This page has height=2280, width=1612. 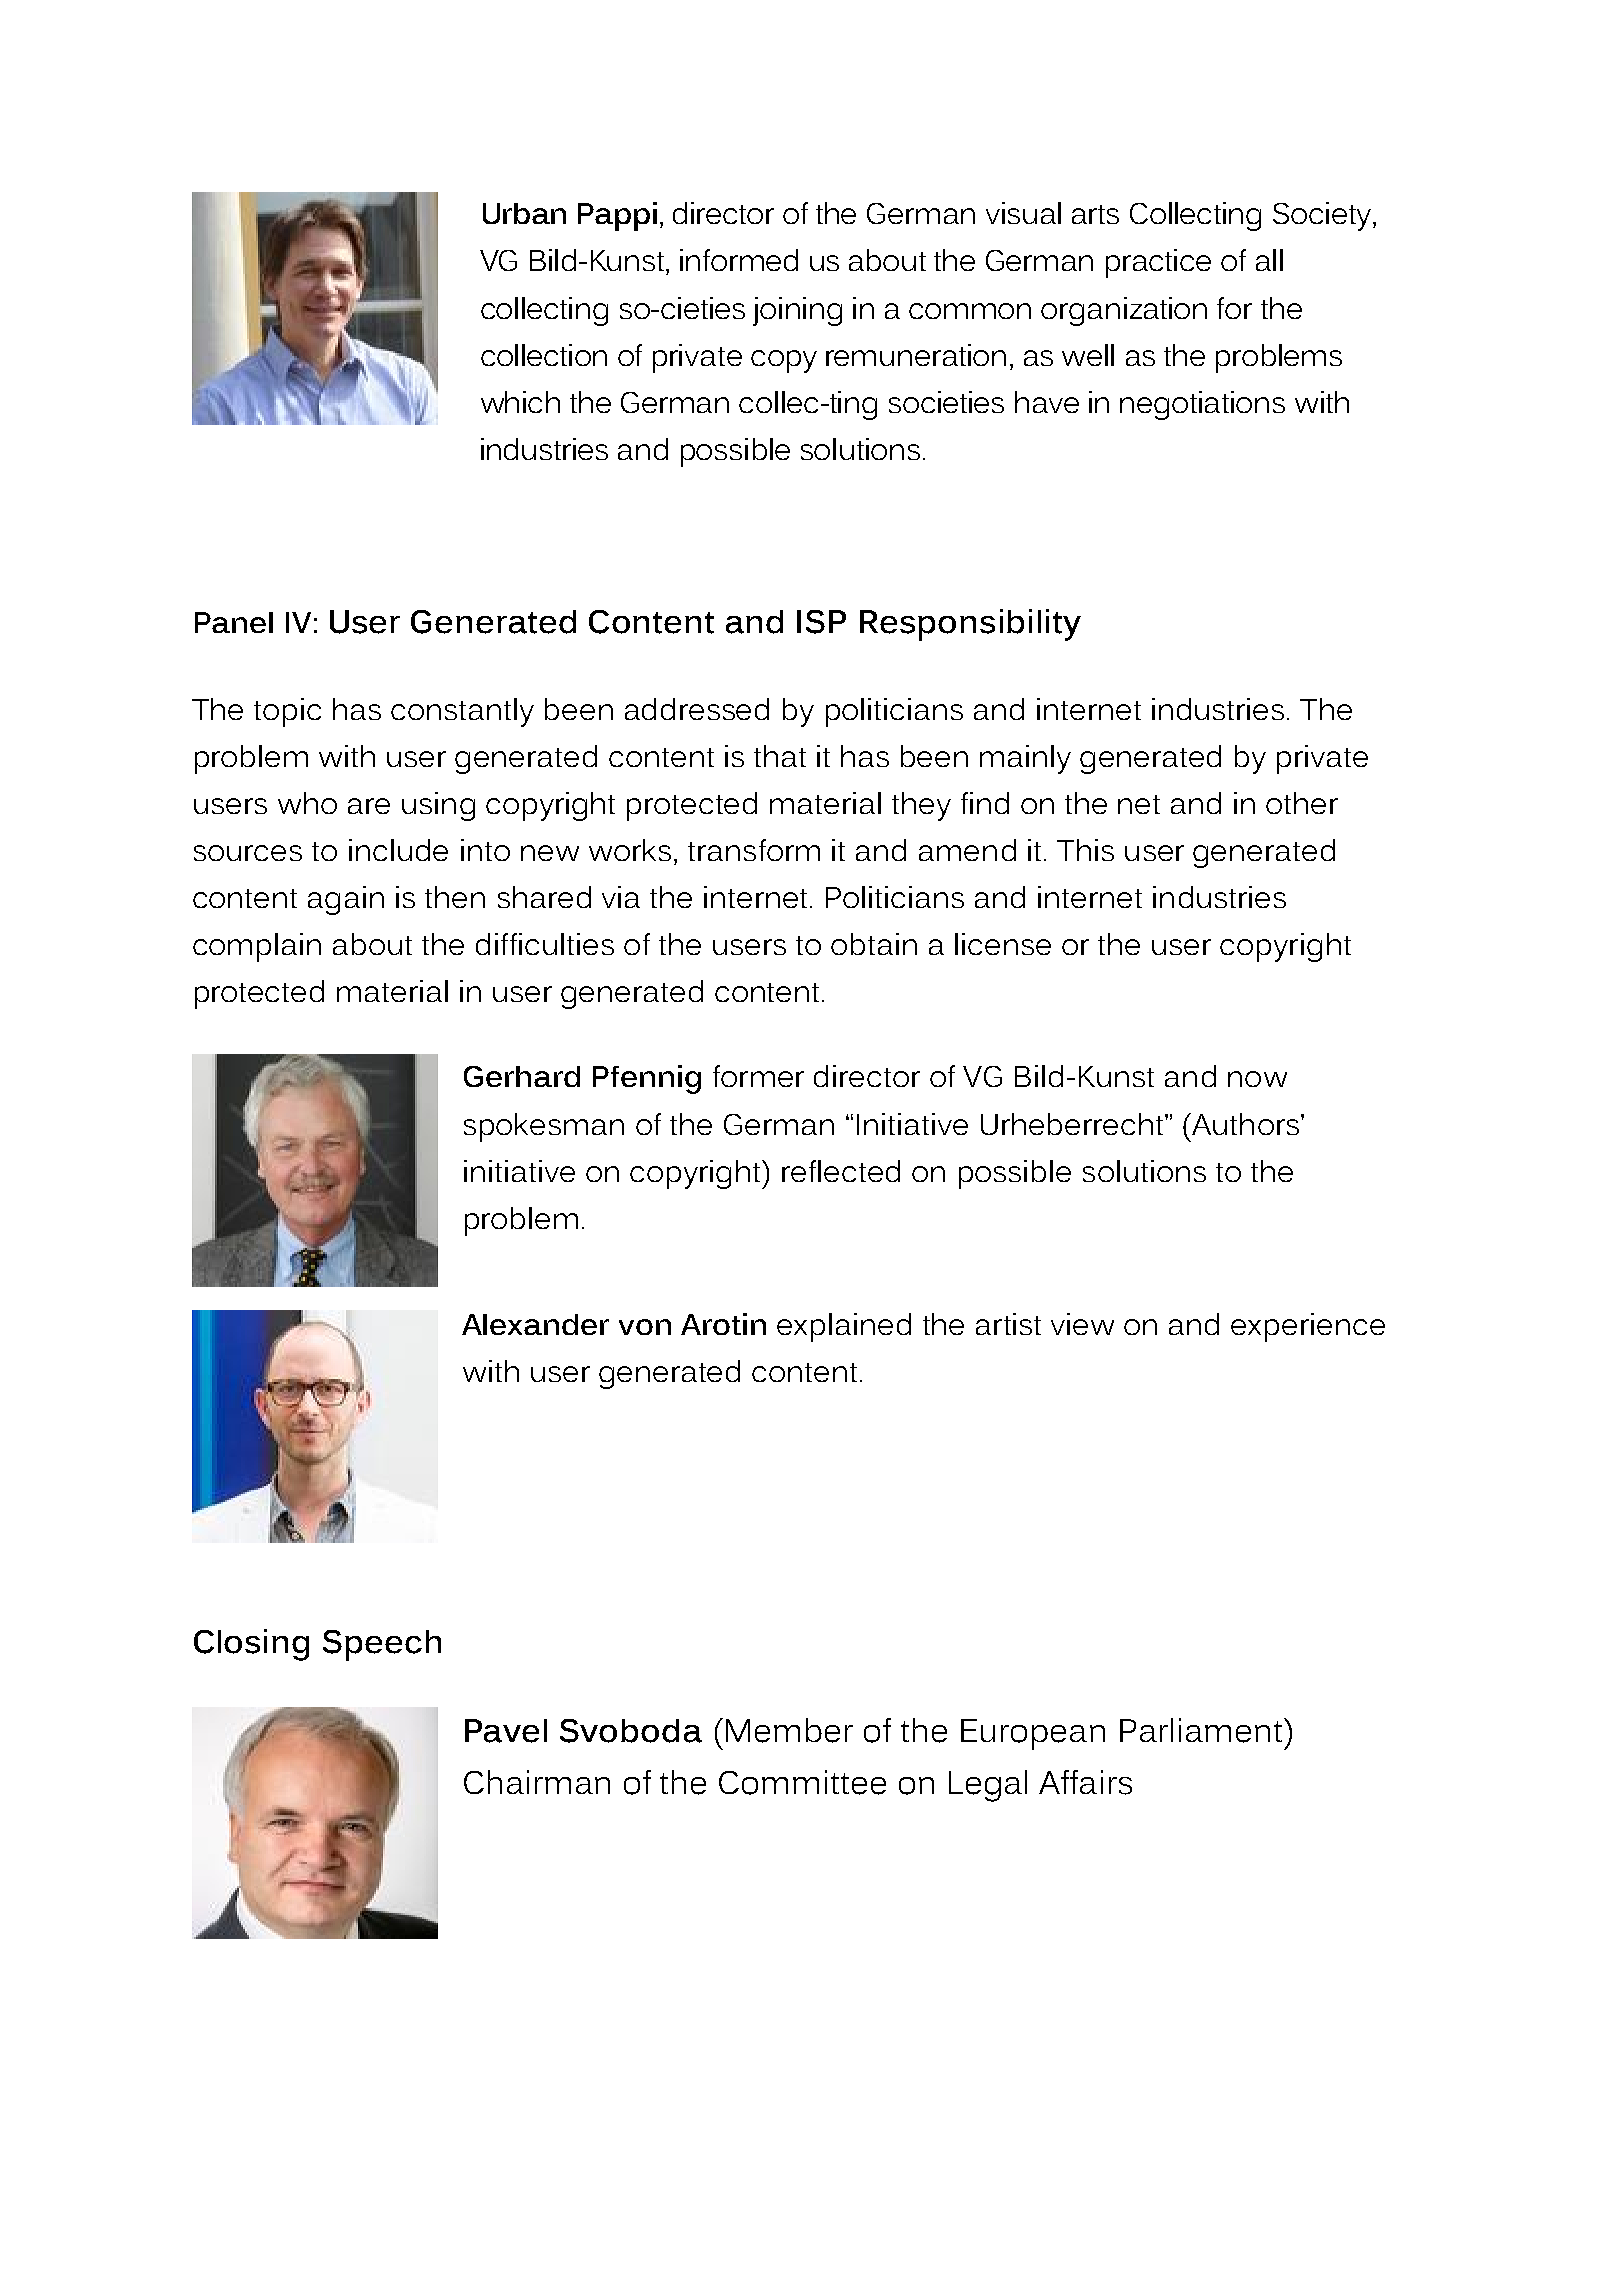 What do you see at coordinates (382, 1645) in the page?
I see `Speech` at bounding box center [382, 1645].
